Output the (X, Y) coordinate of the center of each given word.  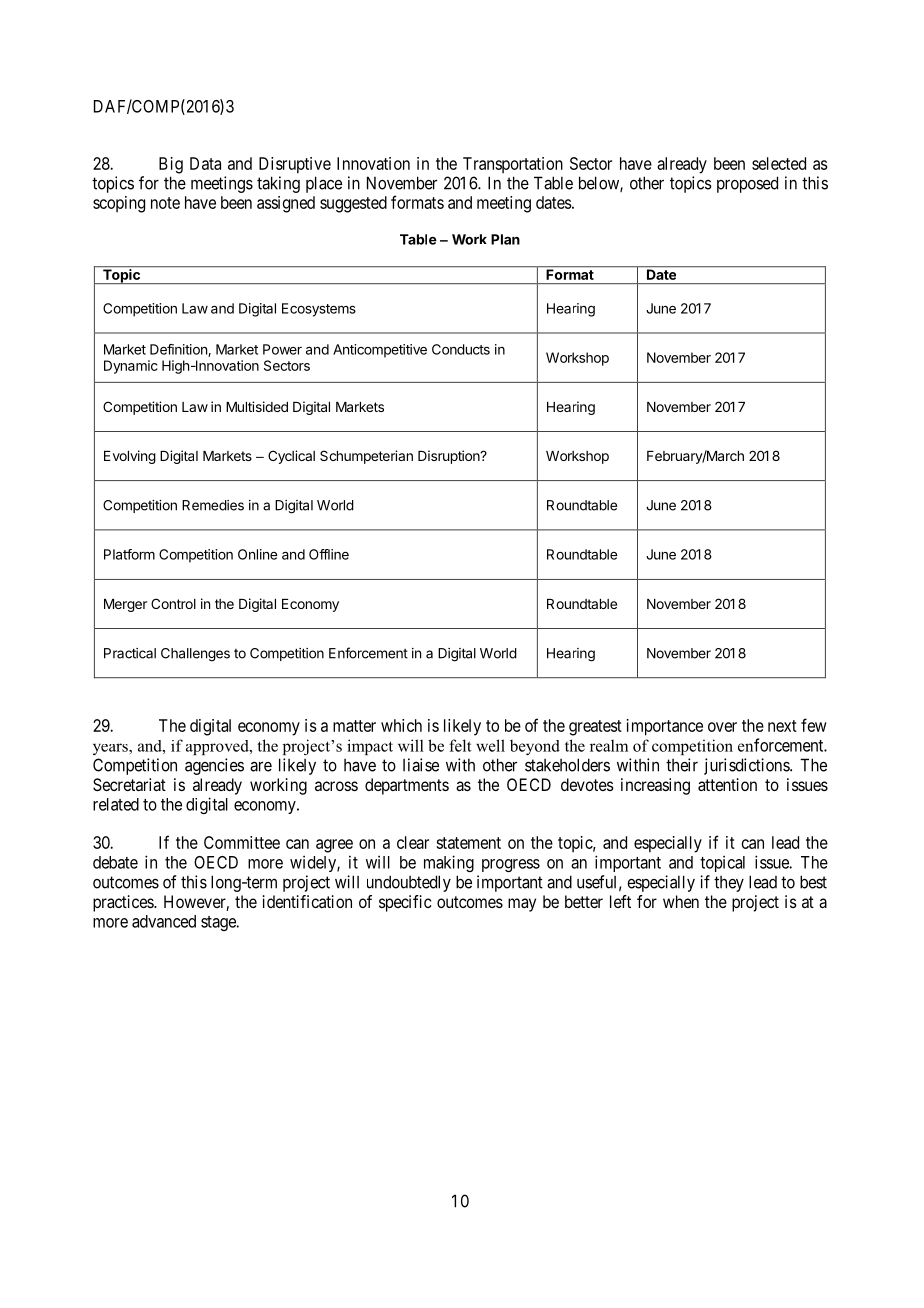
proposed (747, 184)
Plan (505, 239)
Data (205, 163)
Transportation (513, 165)
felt (460, 745)
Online (257, 554)
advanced (164, 921)
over (722, 727)
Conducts (461, 349)
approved (218, 747)
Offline (329, 554)
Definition (179, 350)
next (782, 726)
